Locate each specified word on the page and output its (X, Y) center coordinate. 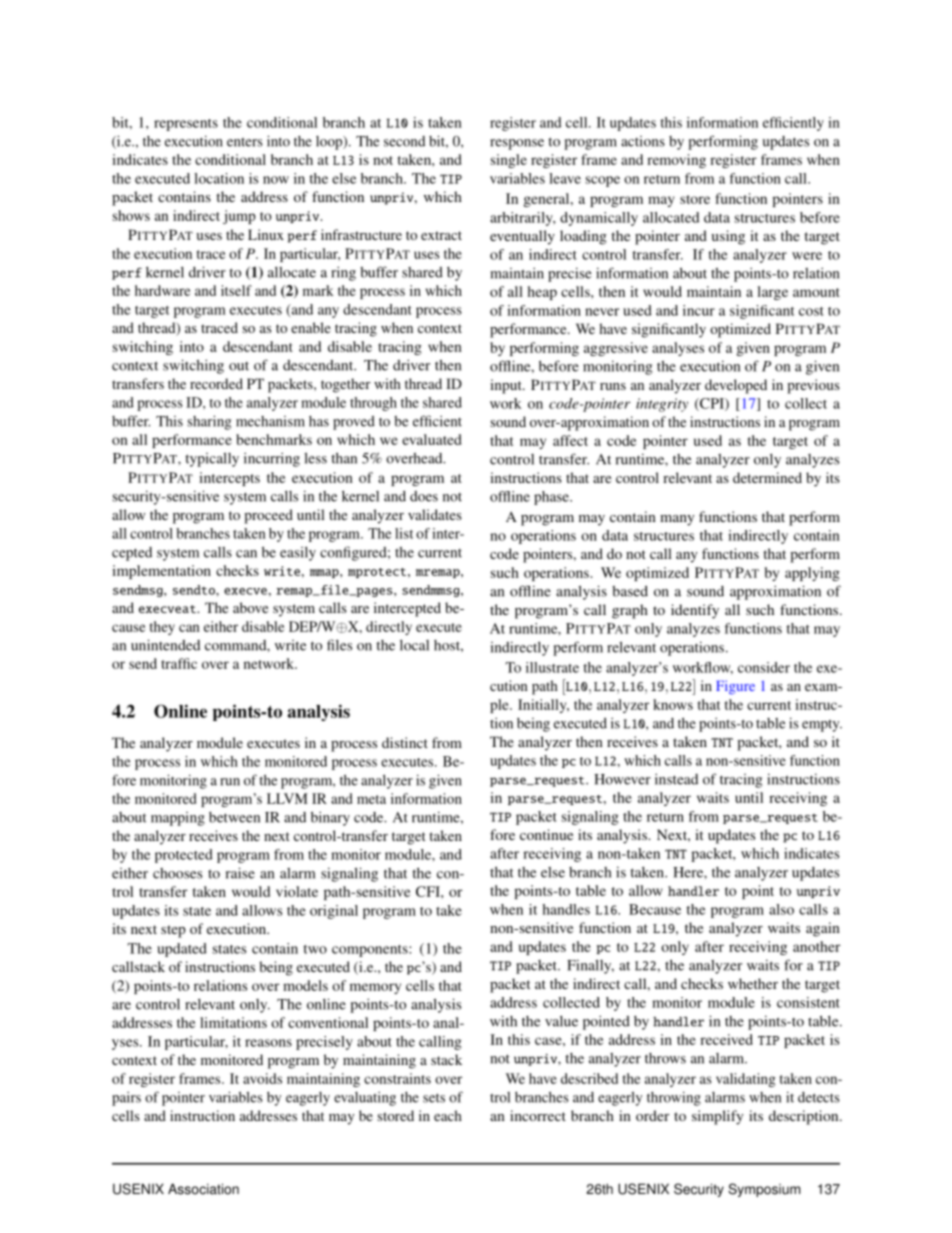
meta (371, 799)
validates (435, 514)
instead (676, 779)
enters (245, 142)
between (234, 817)
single (509, 161)
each (448, 1115)
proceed (268, 516)
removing (676, 161)
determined (767, 477)
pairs (126, 1099)
